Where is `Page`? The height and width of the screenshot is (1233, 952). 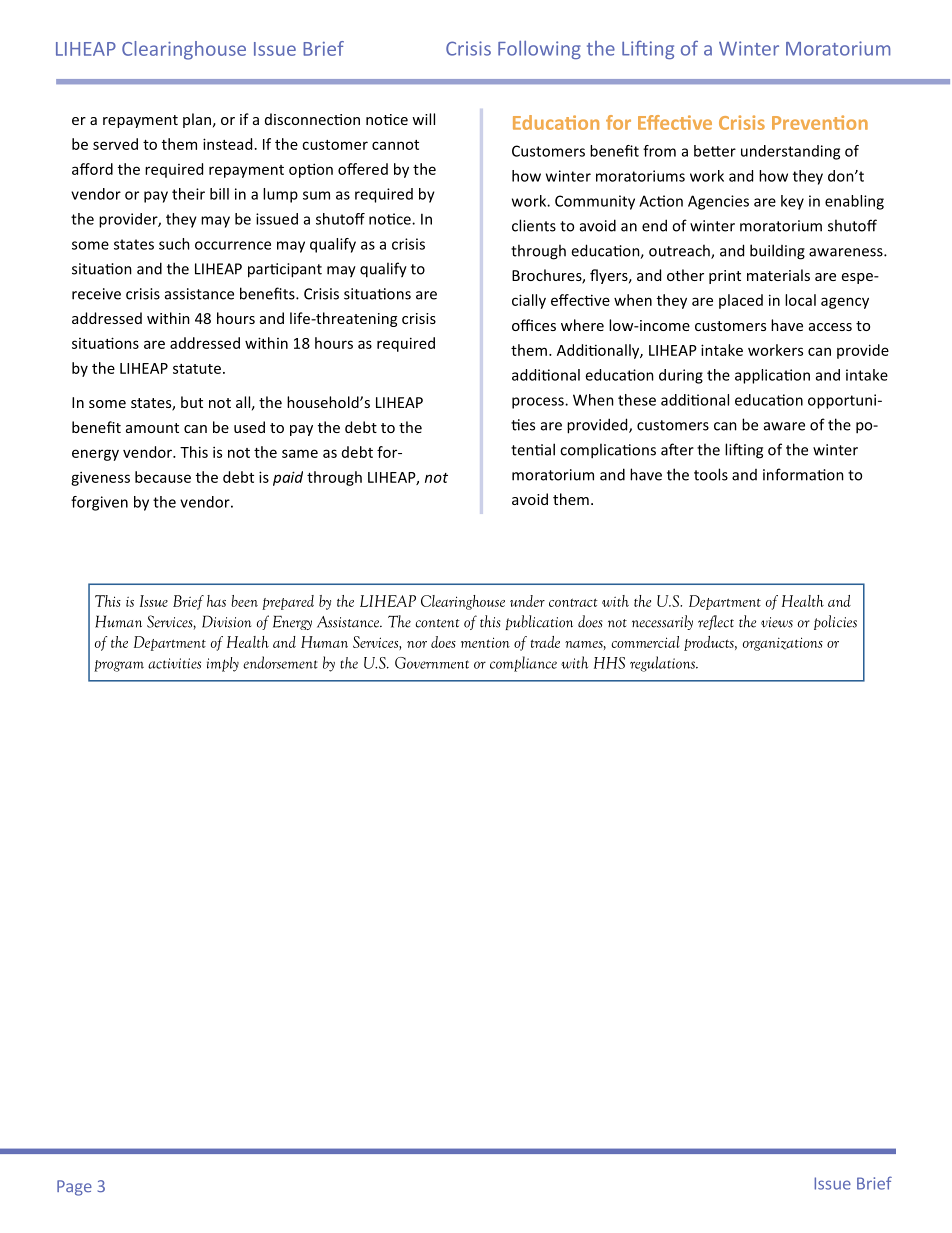
Page is located at coordinates (74, 1188).
